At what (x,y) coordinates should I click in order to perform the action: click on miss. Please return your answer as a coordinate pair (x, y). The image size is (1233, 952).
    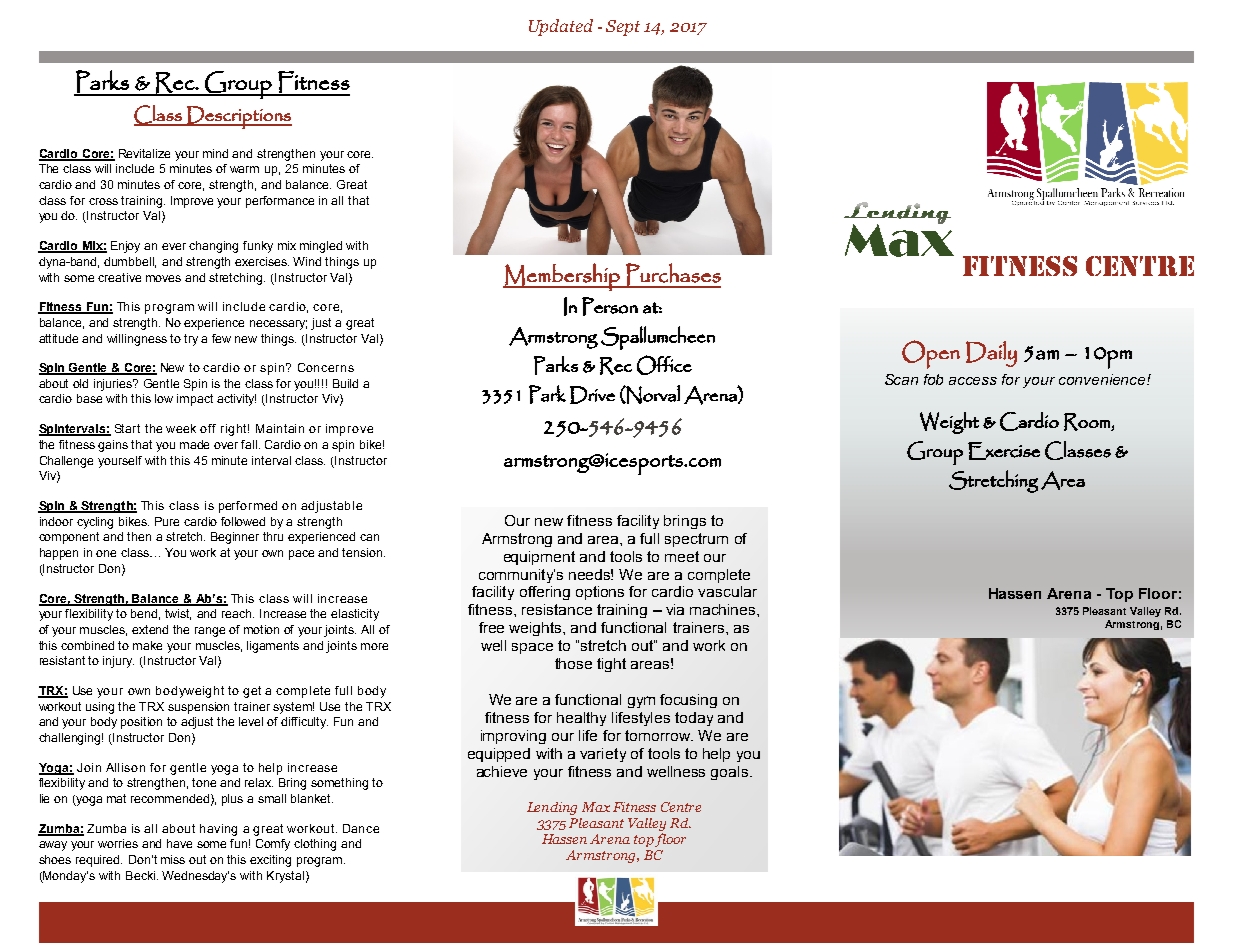
    Looking at the image, I should click on (173, 859).
